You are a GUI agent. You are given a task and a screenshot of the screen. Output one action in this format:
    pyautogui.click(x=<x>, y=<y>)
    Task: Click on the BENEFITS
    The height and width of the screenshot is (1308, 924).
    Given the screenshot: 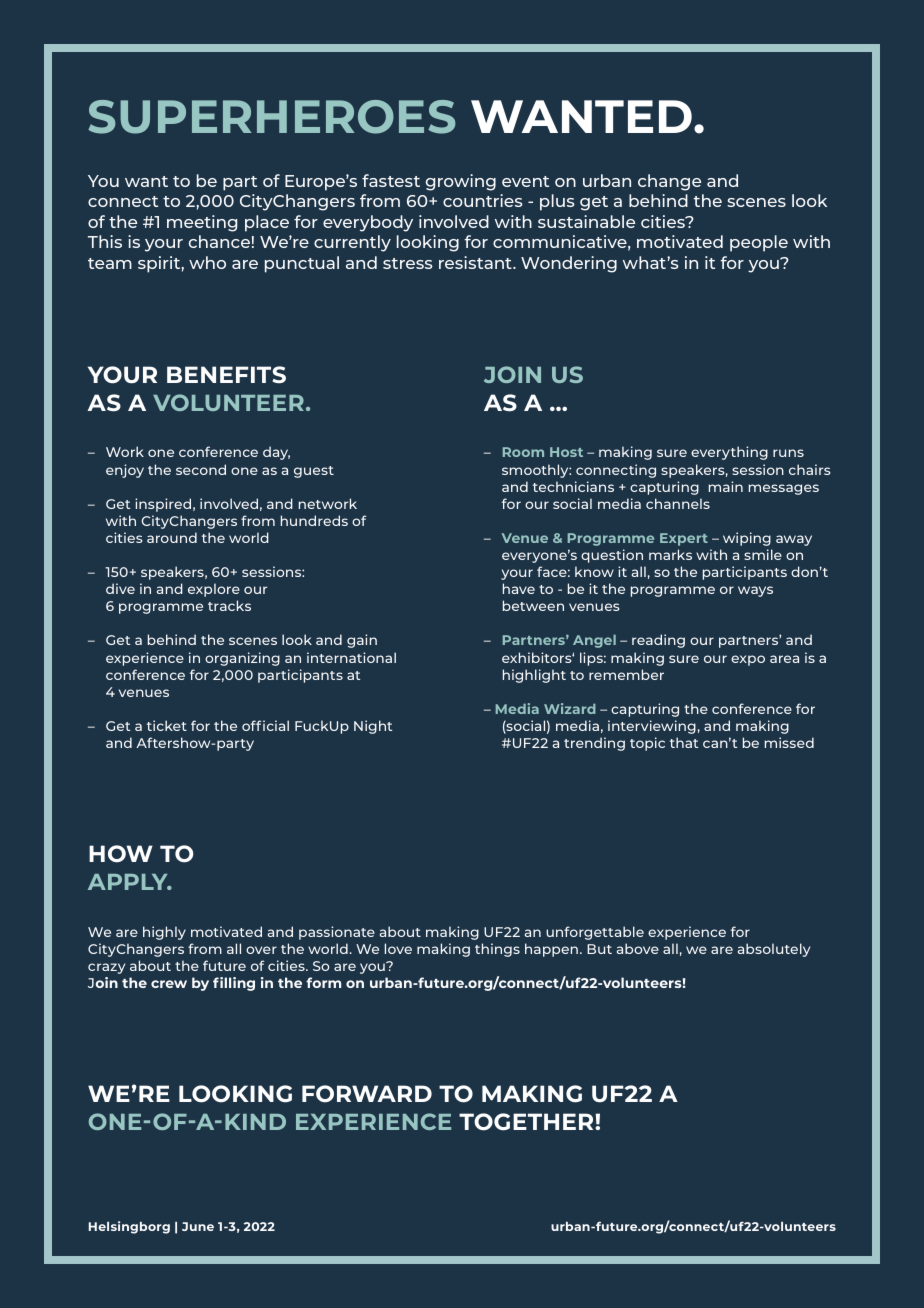 What is the action you would take?
    pyautogui.click(x=226, y=375)
